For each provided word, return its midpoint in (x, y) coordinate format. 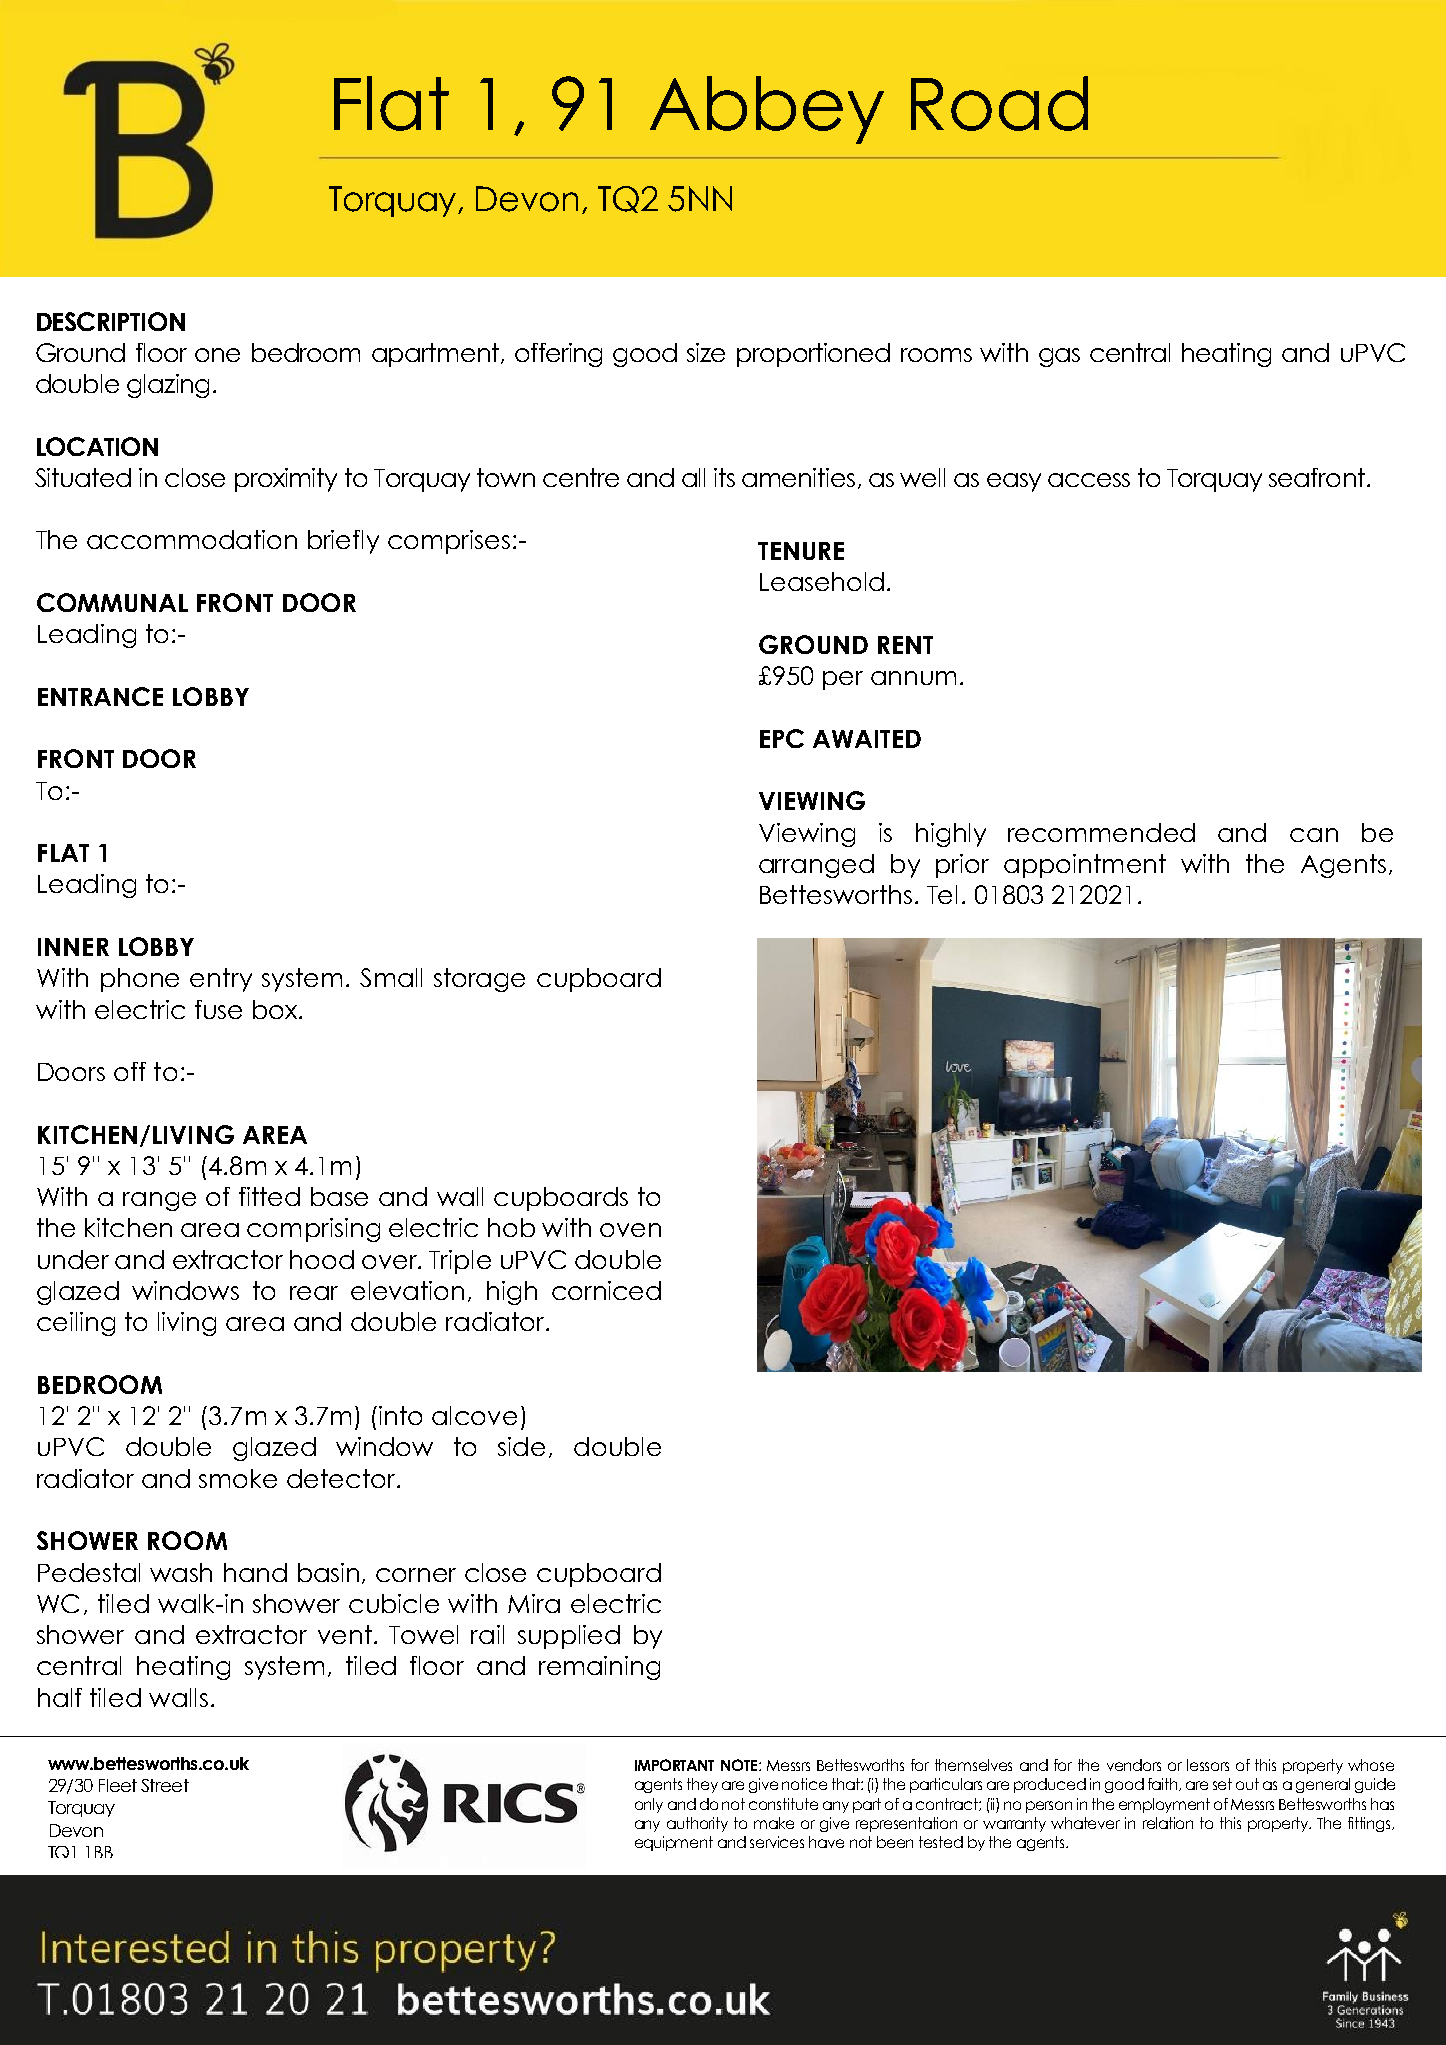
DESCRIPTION (111, 321)
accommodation (192, 539)
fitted (269, 1196)
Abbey (767, 110)
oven (630, 1230)
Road (999, 103)
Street (165, 1785)
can (1314, 835)
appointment (1085, 866)
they (702, 1785)
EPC (782, 738)
